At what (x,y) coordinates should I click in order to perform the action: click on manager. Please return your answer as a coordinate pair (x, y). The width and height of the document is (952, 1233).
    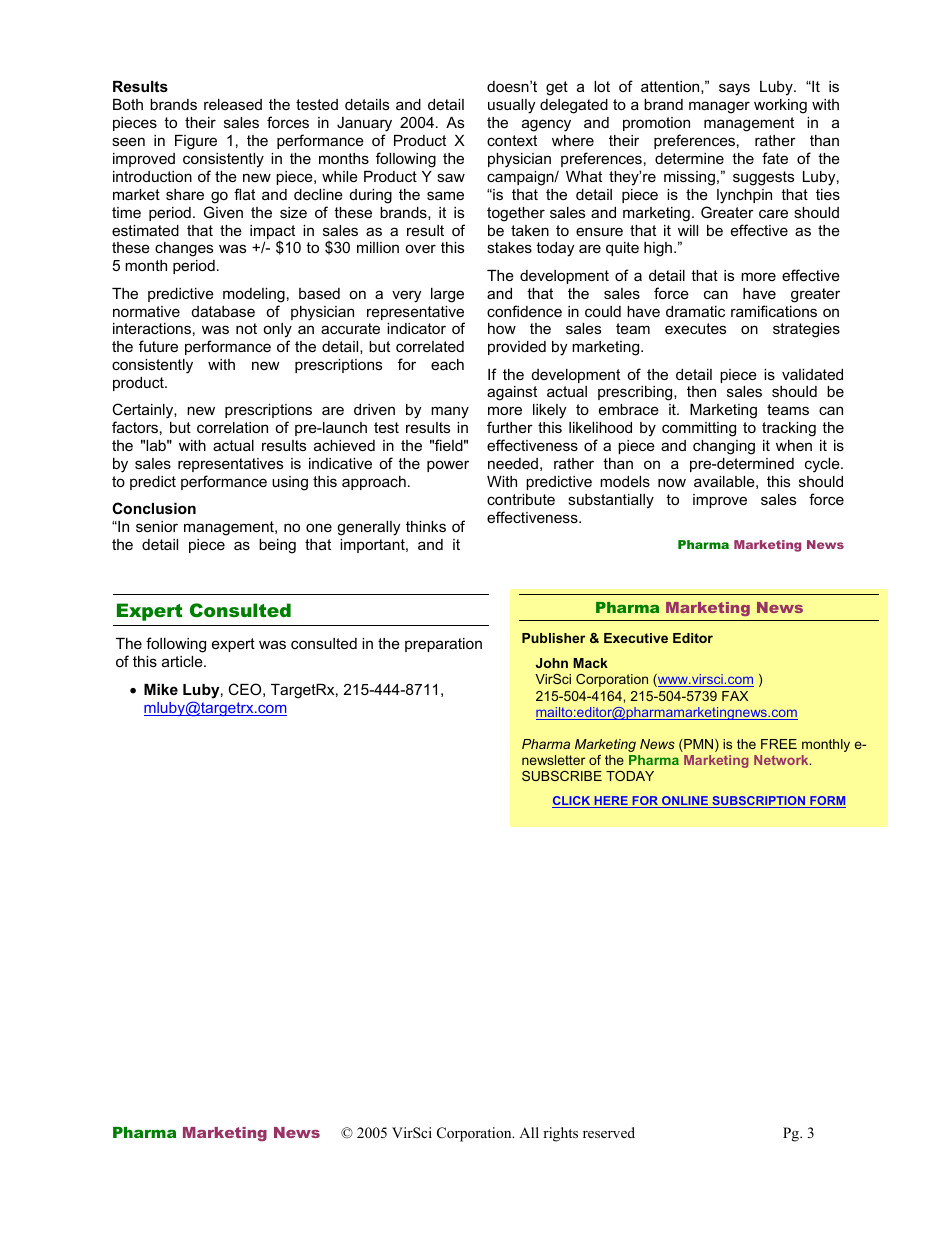
    Looking at the image, I should click on (719, 107).
